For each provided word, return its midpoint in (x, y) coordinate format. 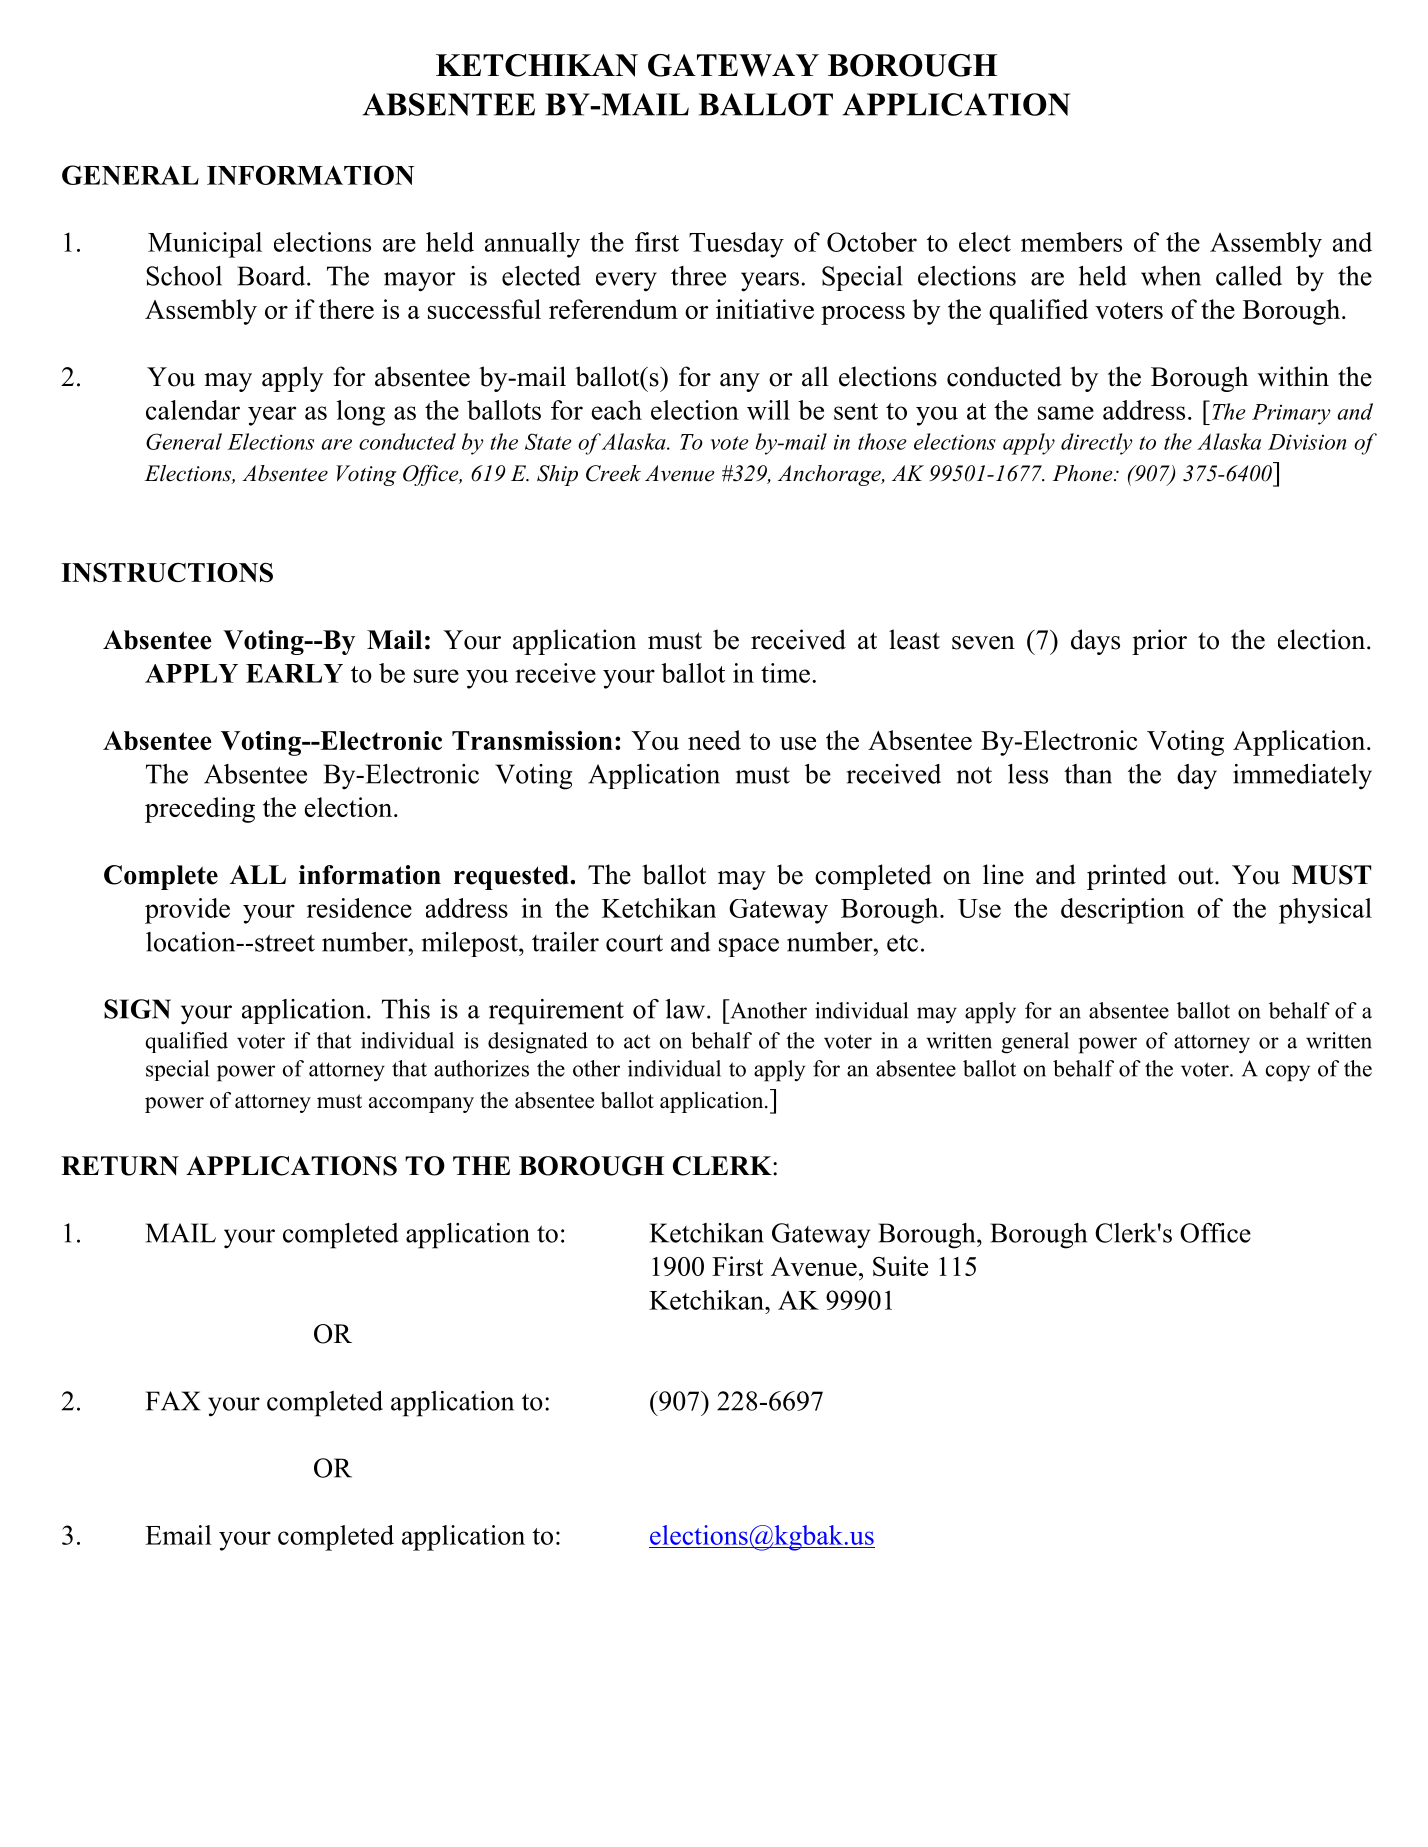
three (698, 276)
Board (272, 276)
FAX (173, 1401)
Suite (900, 1266)
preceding (200, 810)
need (714, 740)
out (1197, 876)
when (1171, 276)
